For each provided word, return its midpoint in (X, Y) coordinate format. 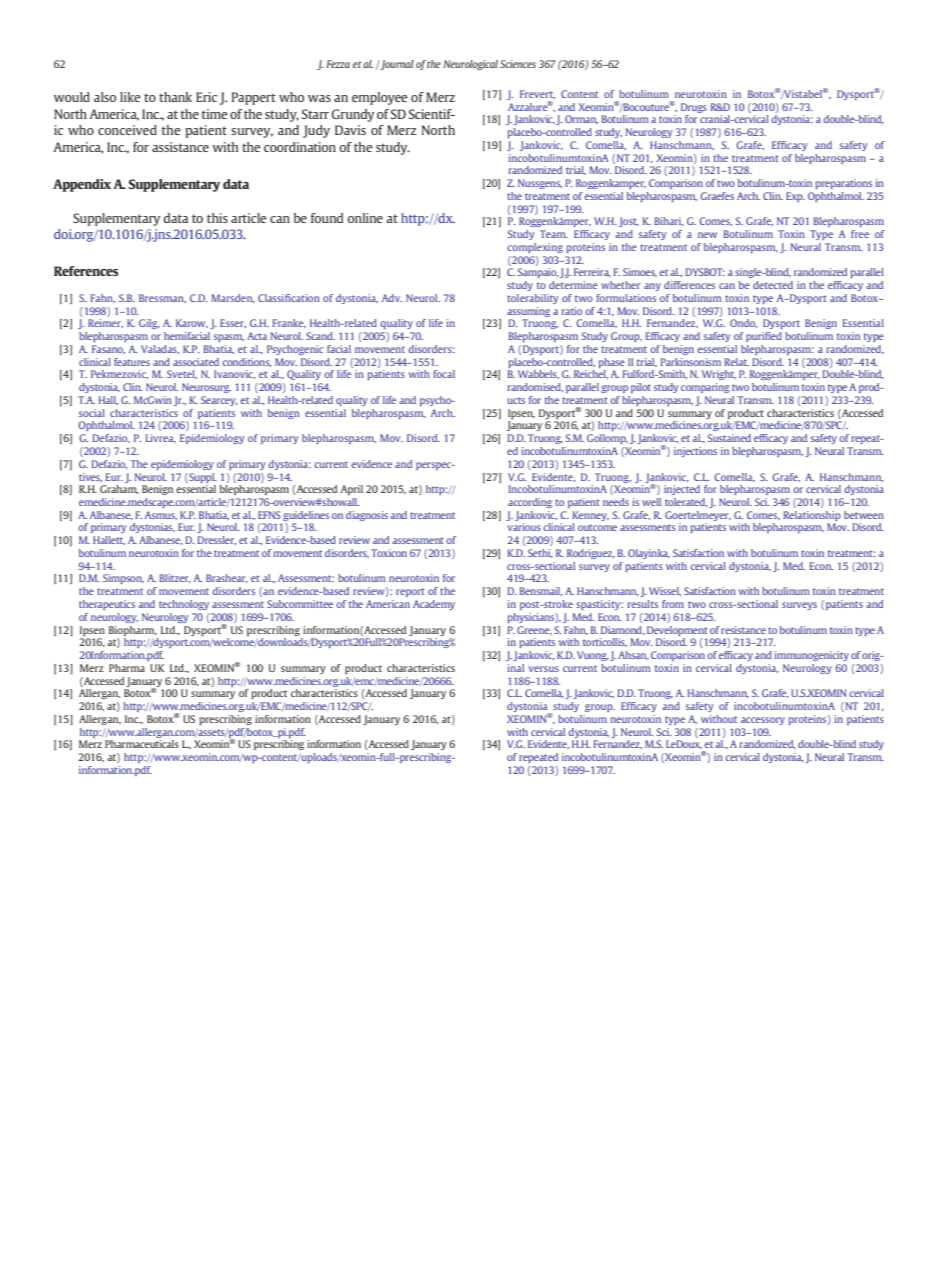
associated (196, 362)
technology (184, 605)
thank (175, 97)
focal (444, 374)
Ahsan (633, 655)
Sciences (518, 64)
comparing (705, 388)
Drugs (694, 108)
